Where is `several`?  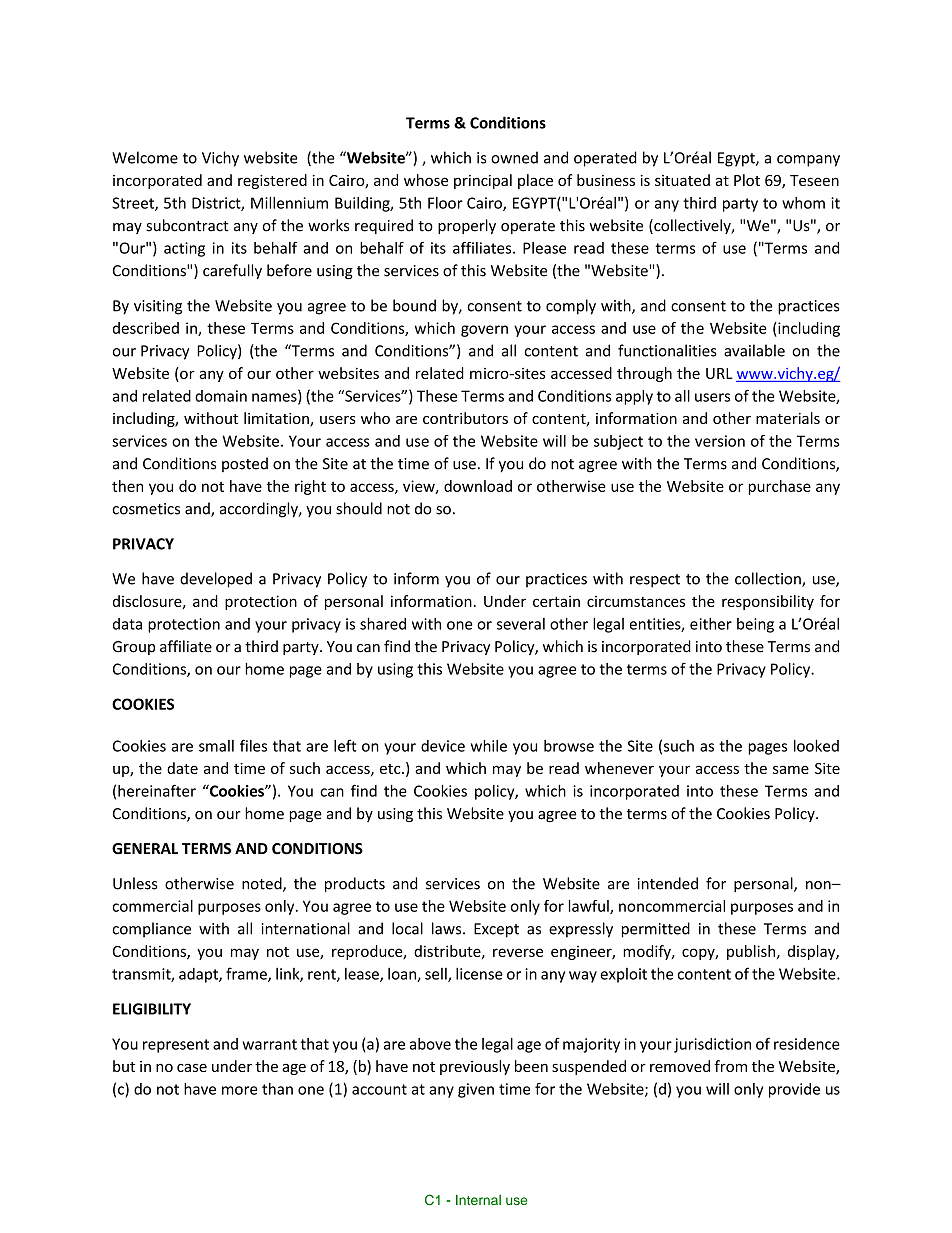
several is located at coordinates (521, 624).
